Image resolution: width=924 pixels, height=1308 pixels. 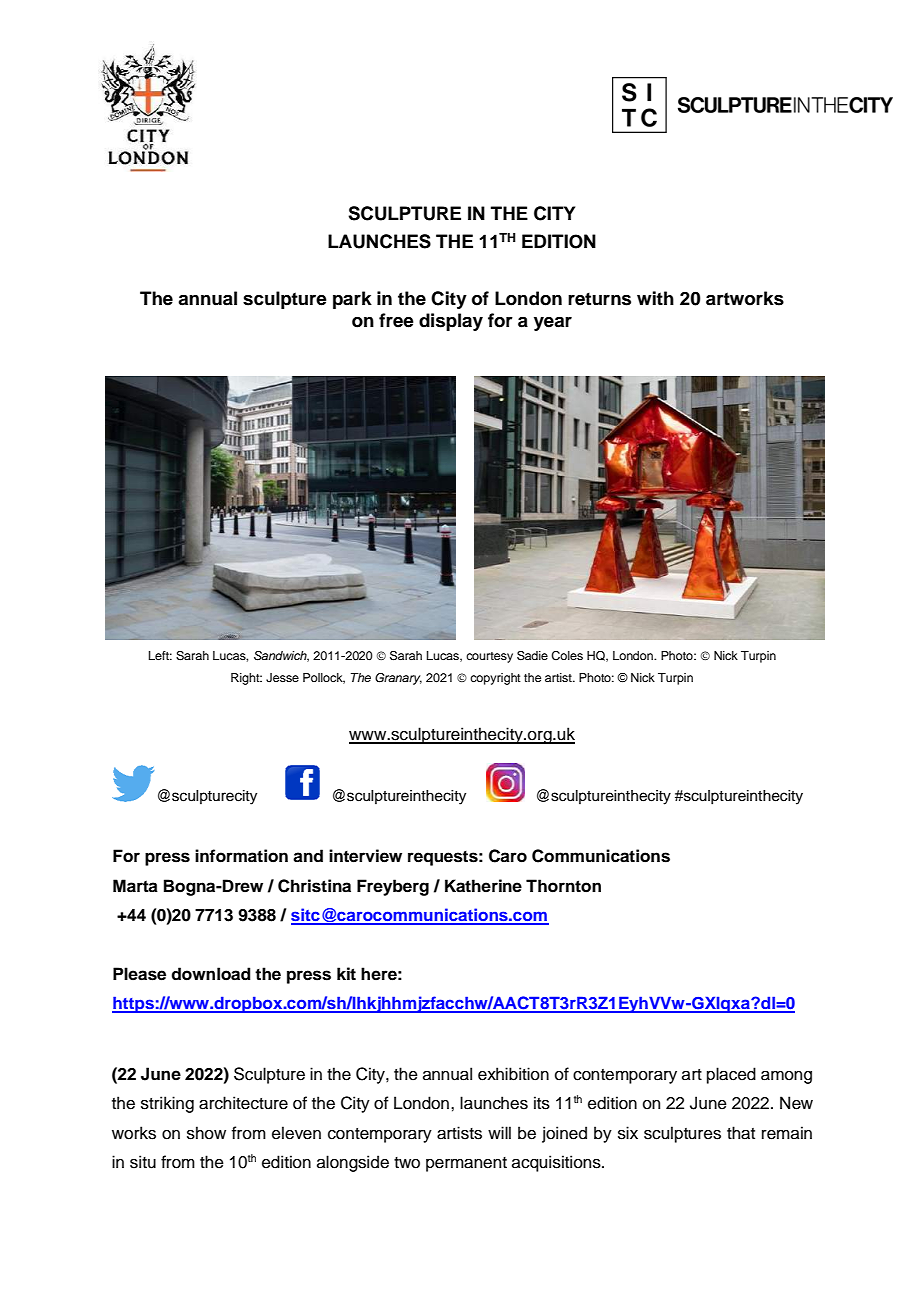 What do you see at coordinates (206, 1133) in the page?
I see `show` at bounding box center [206, 1133].
